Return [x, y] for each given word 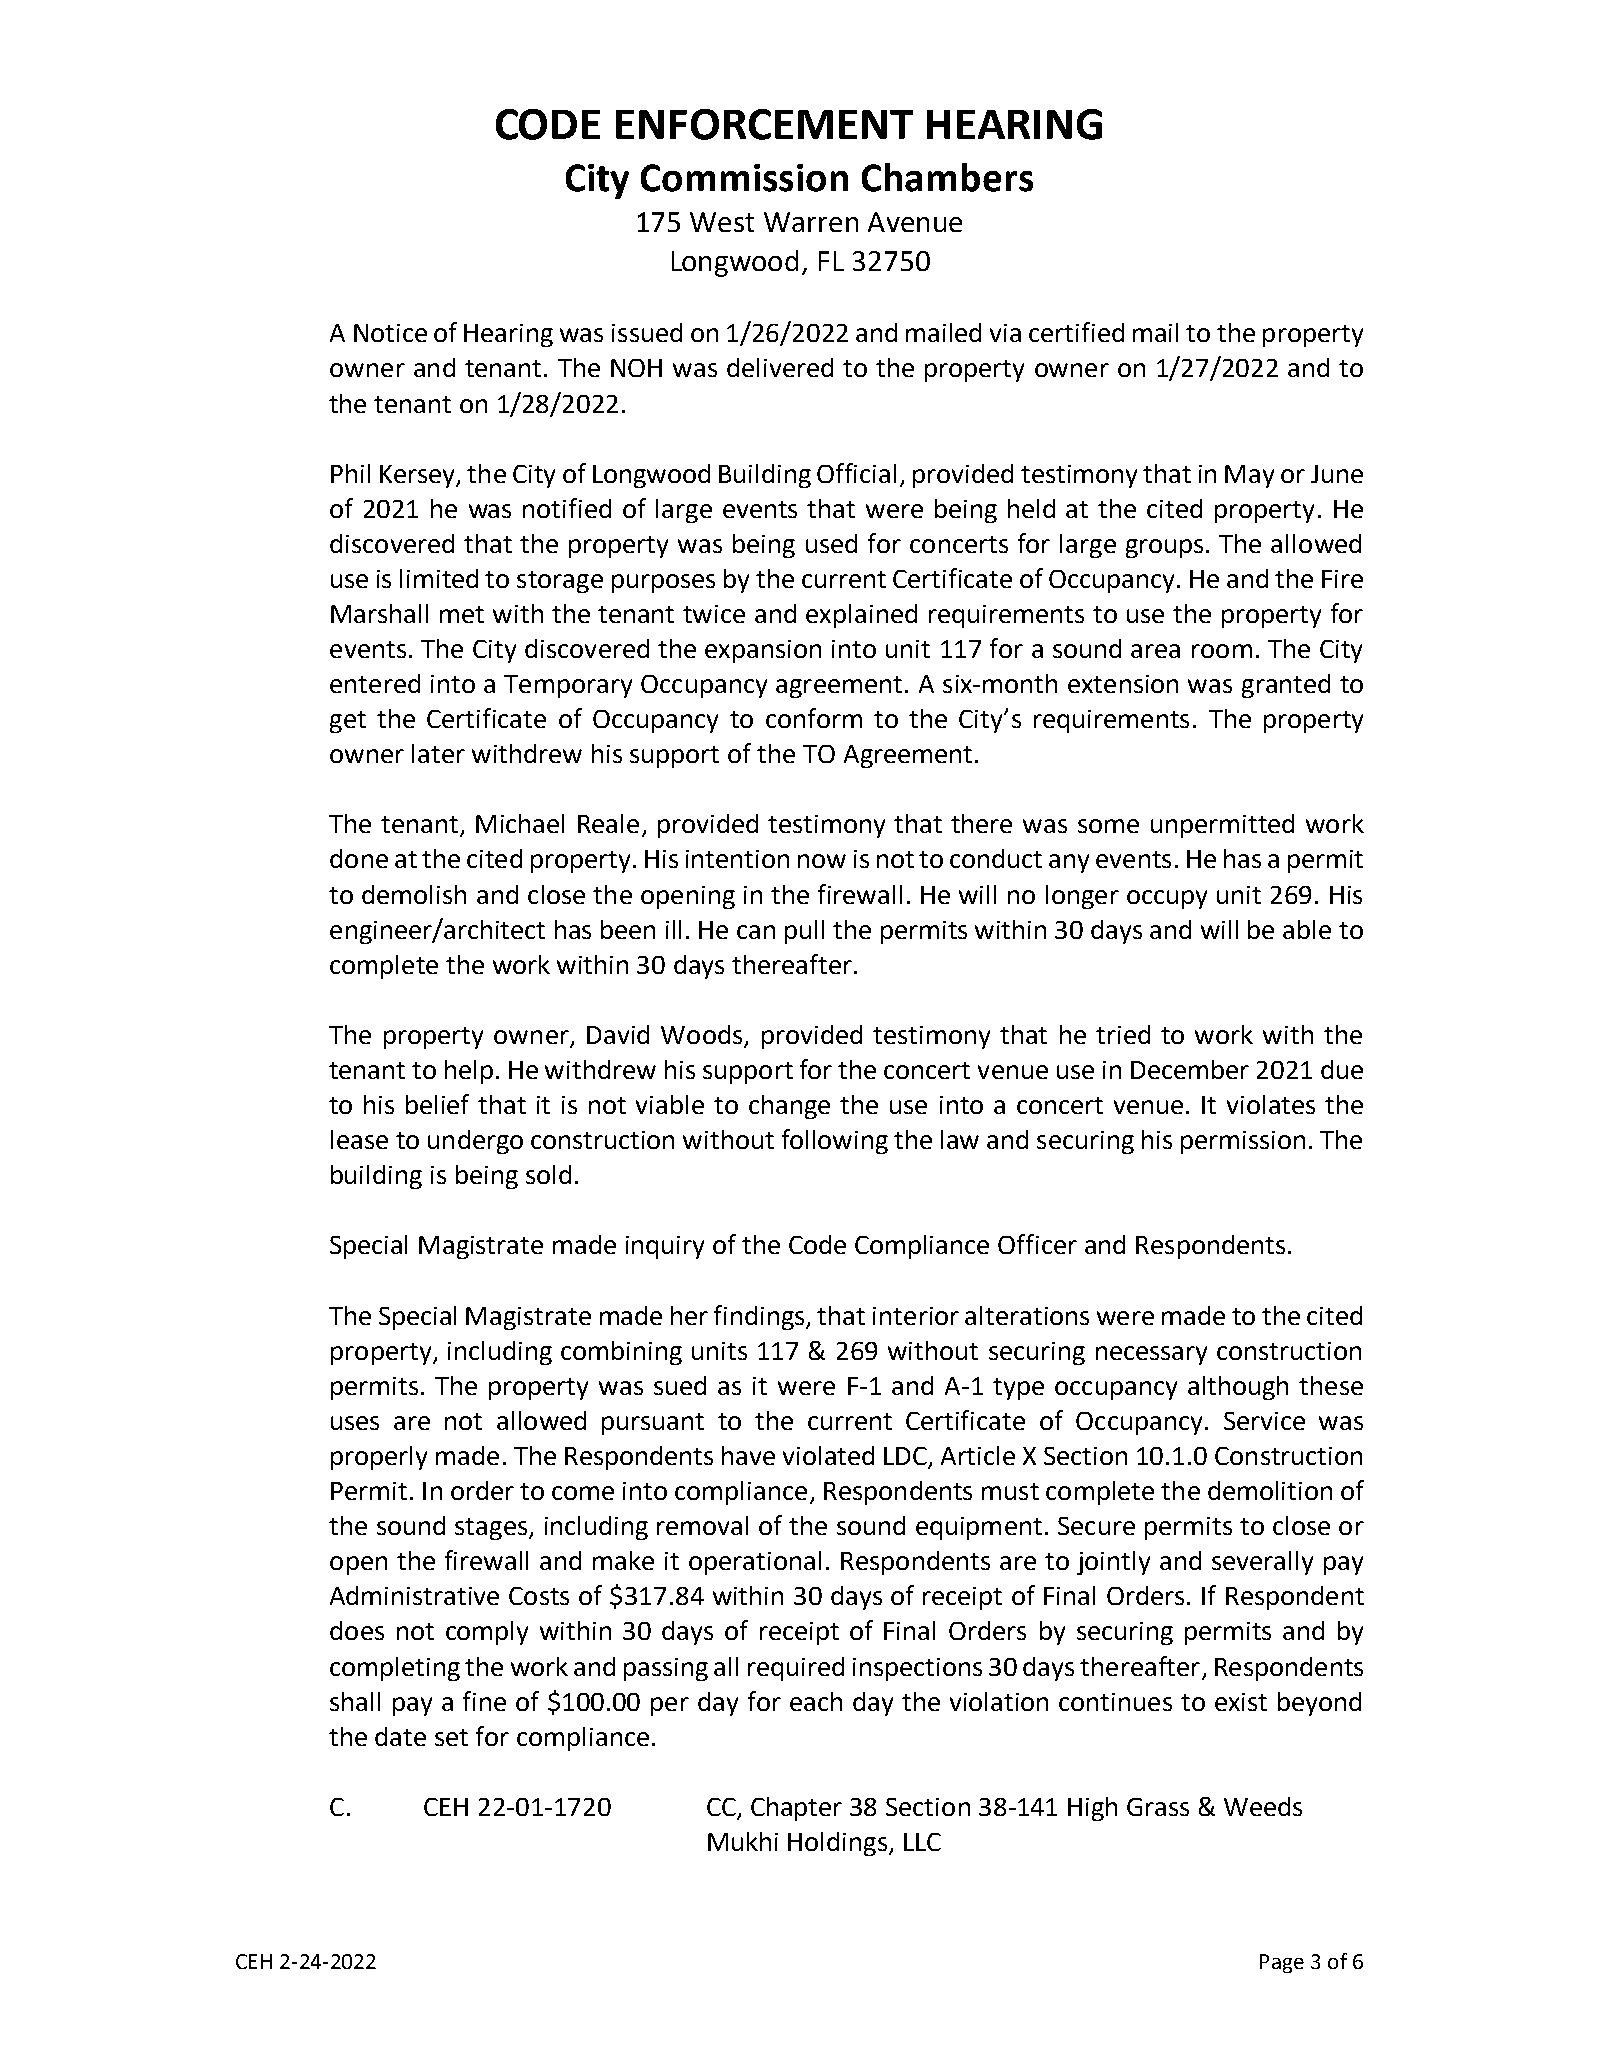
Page [1282, 1963]
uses [355, 1423]
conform [814, 718]
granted [1286, 686]
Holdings [837, 1844]
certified [1076, 332]
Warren [811, 222]
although [1238, 1388]
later [438, 753]
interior [916, 1316]
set [451, 1737]
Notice [390, 333]
